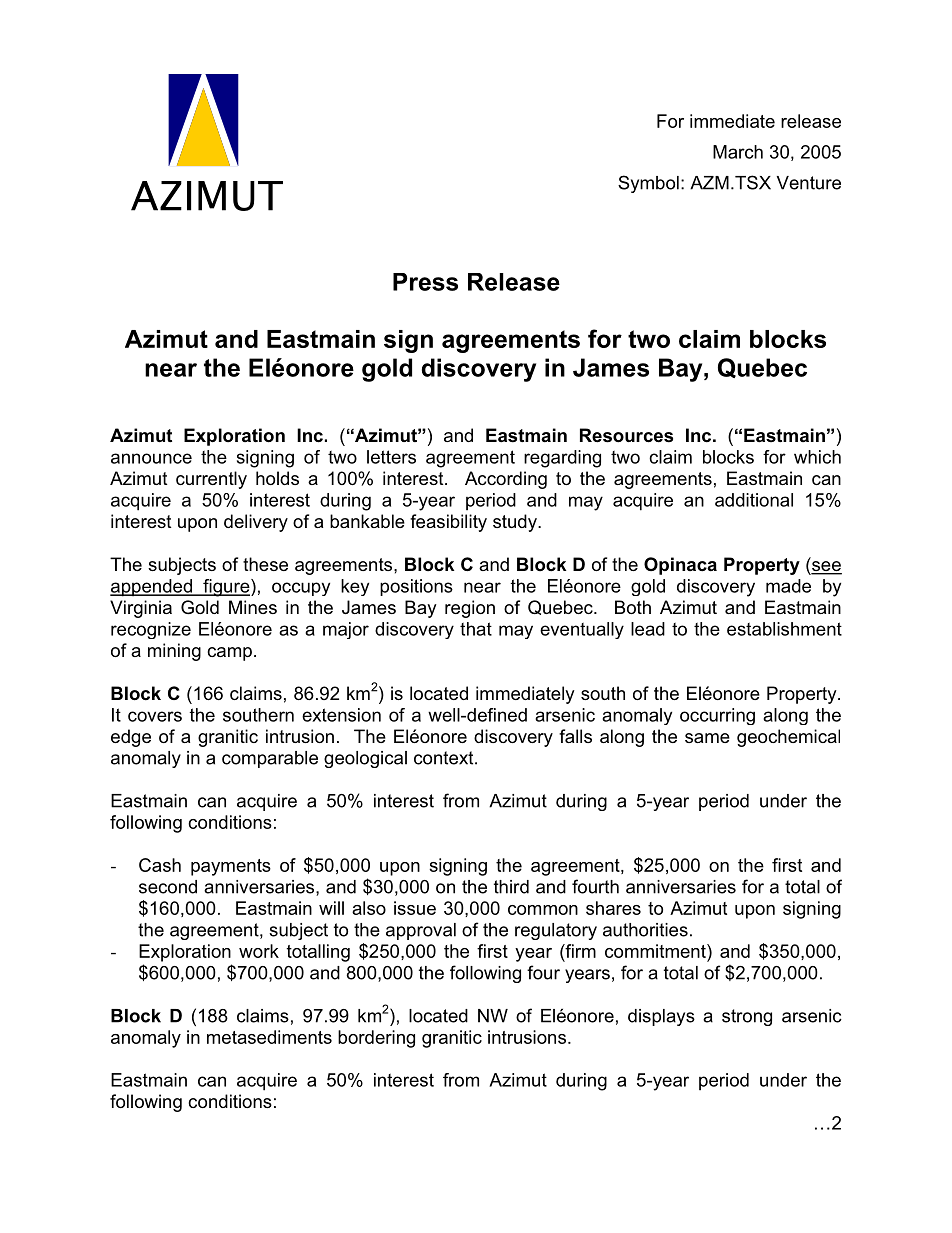 This screenshot has height=1233, width=952. I want to click on geological, so click(365, 759).
